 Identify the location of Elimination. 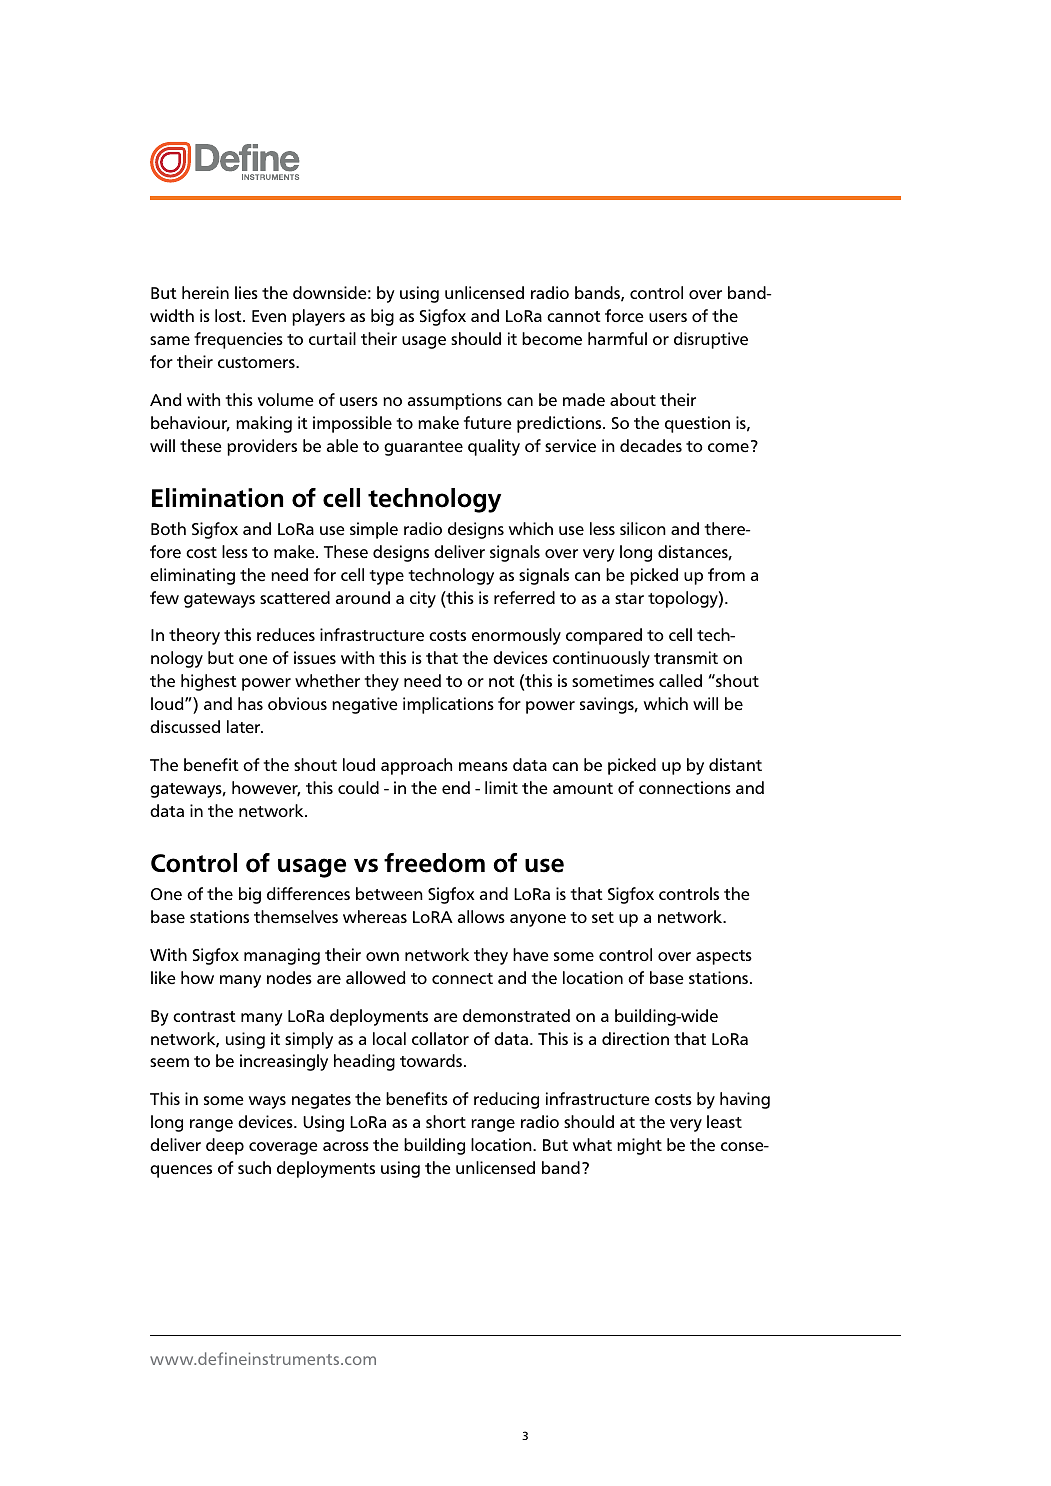
(217, 498).
